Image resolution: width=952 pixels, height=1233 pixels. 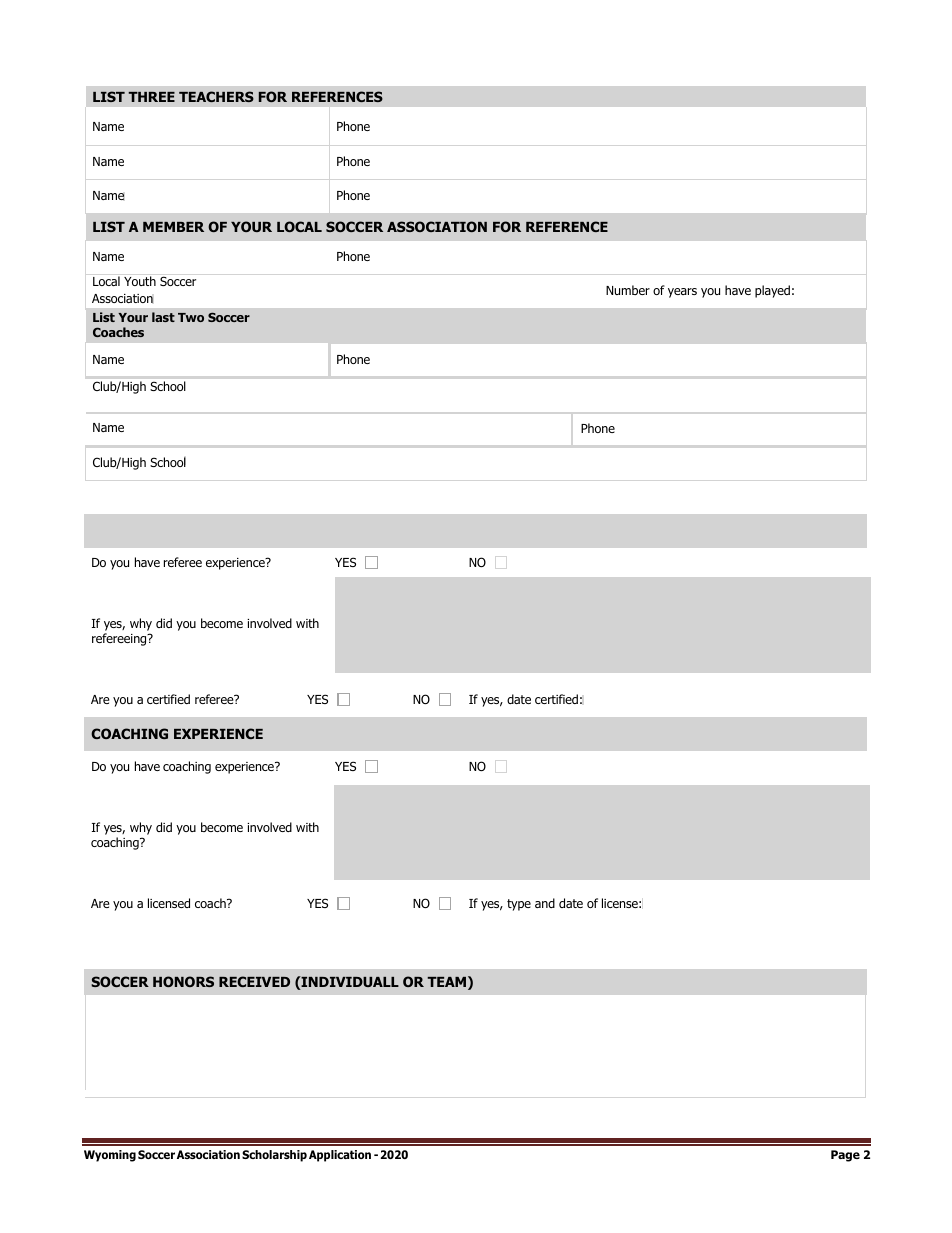 I want to click on type, so click(x=519, y=905).
